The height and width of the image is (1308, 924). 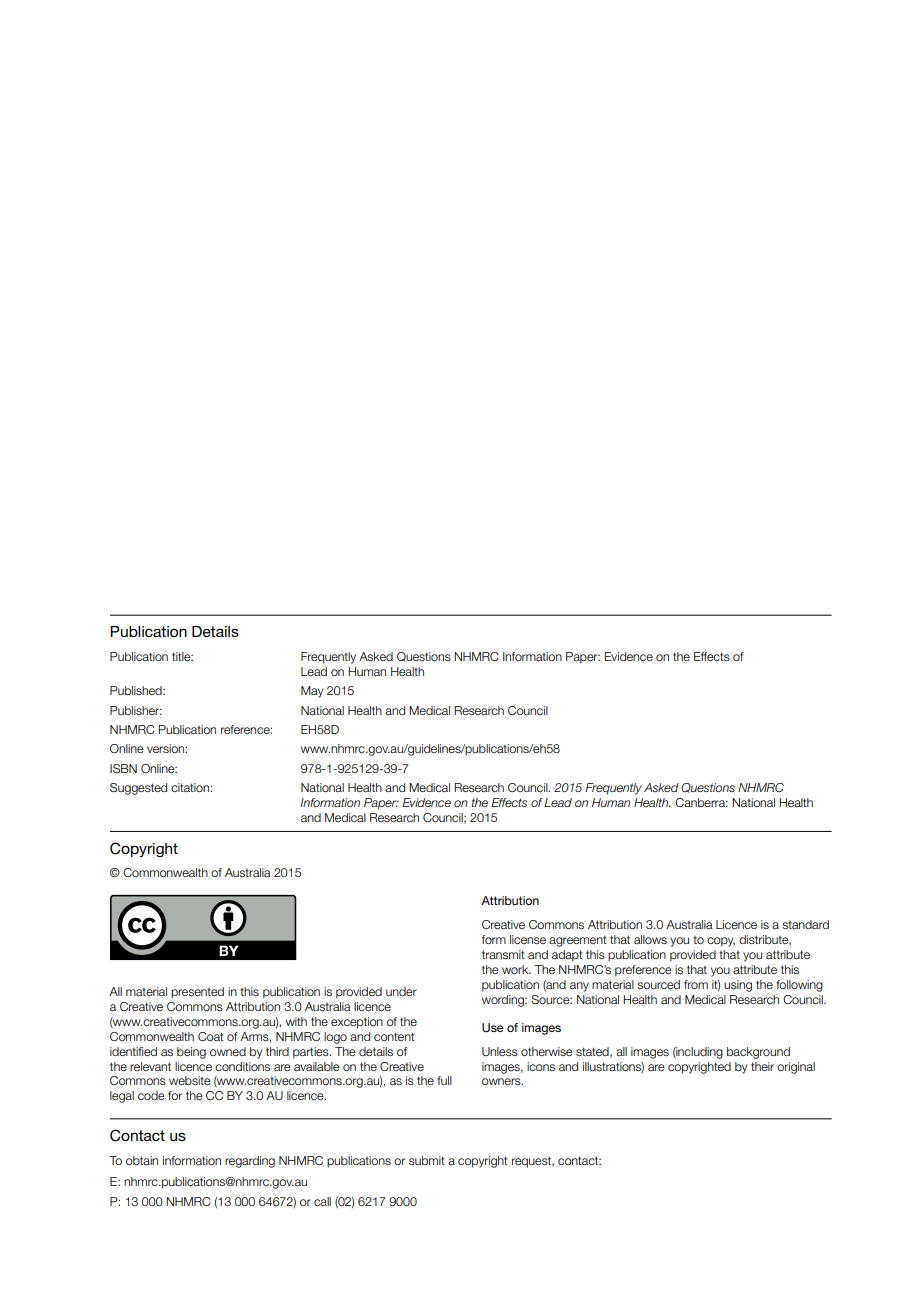 I want to click on Canberra, so click(x=701, y=802).
